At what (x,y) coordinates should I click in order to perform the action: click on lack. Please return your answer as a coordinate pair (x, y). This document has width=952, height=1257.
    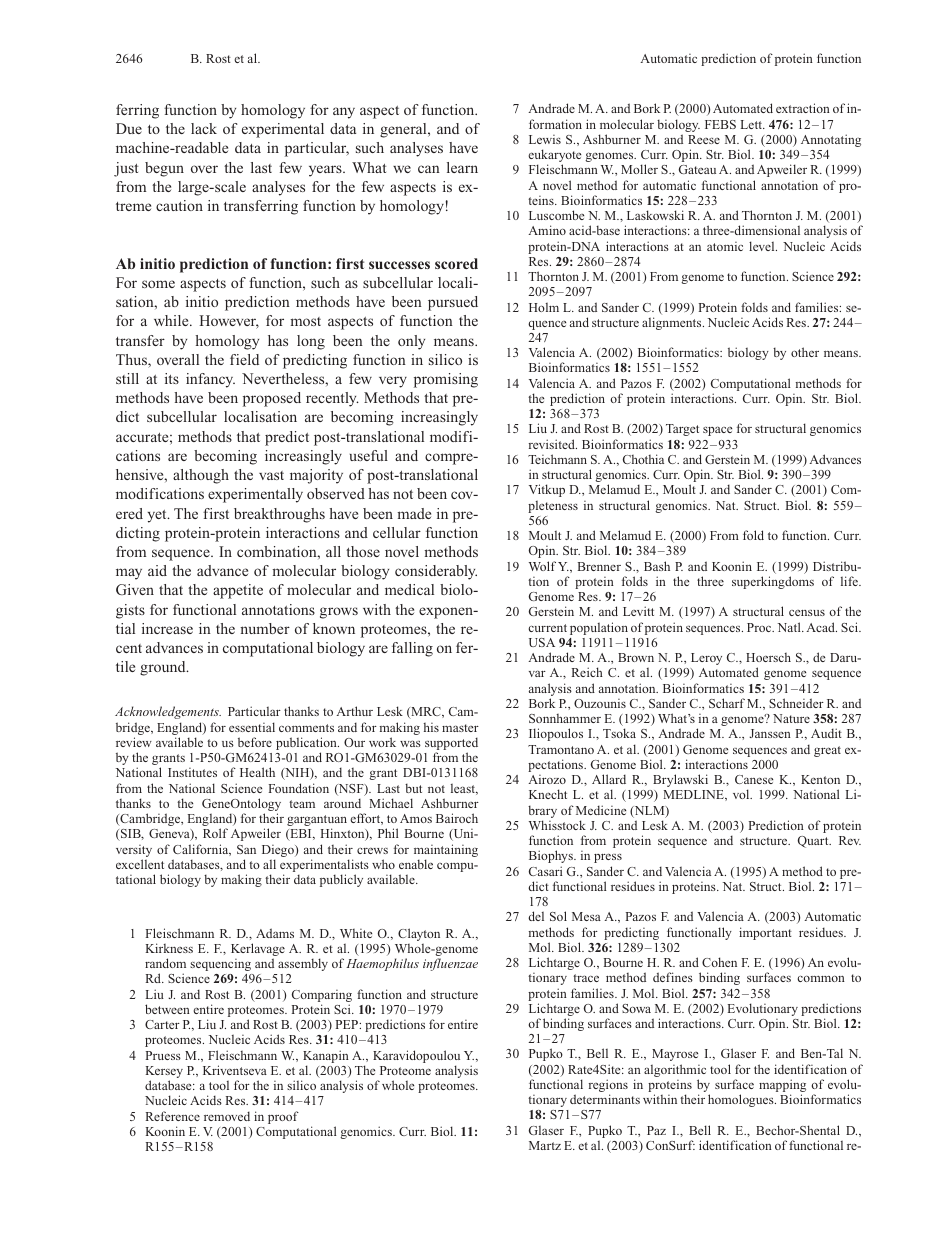
    Looking at the image, I should click on (204, 128).
